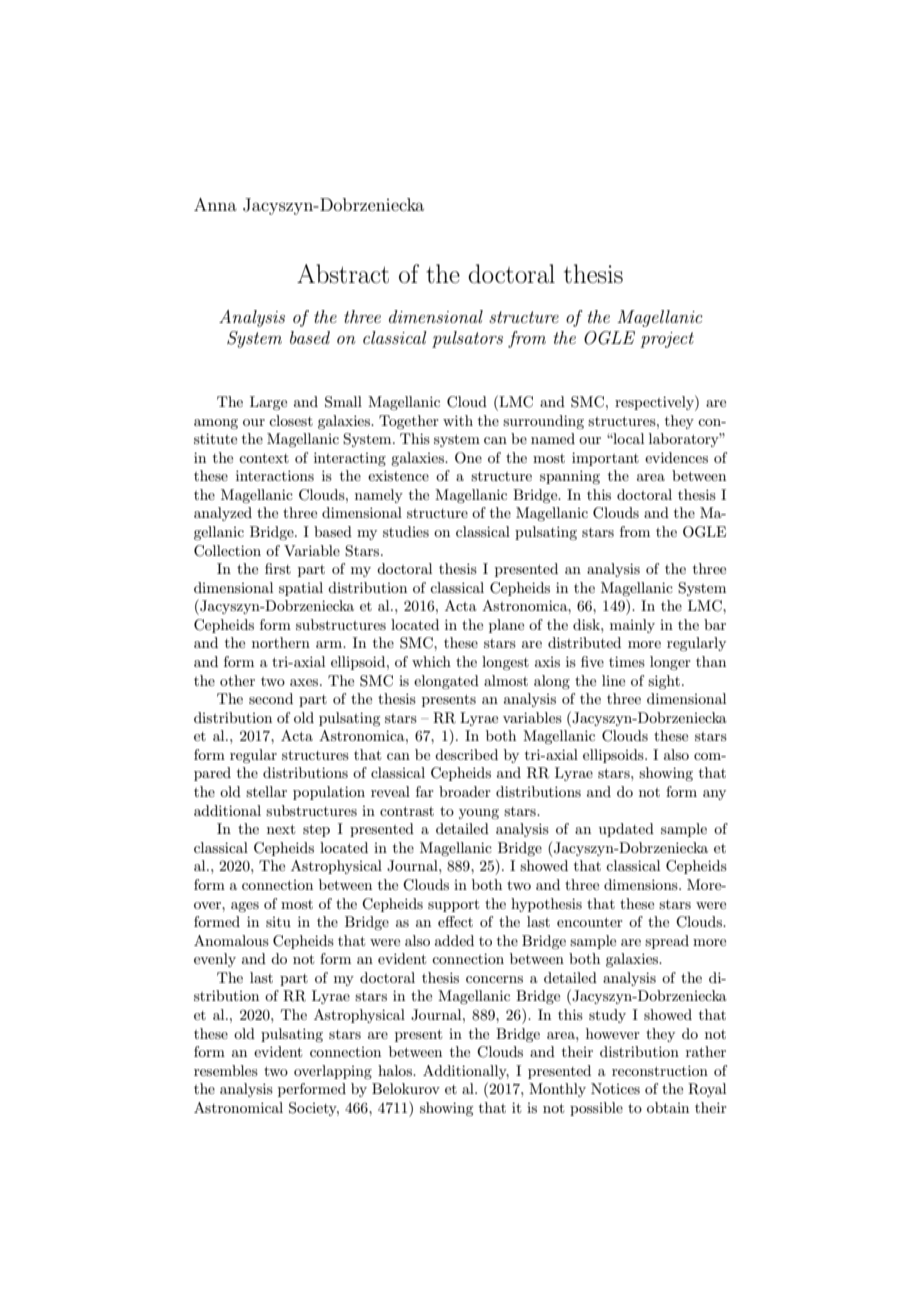 This page has width=924, height=1308. Describe the element at coordinates (506, 626) in the page. I see `plane` at that location.
